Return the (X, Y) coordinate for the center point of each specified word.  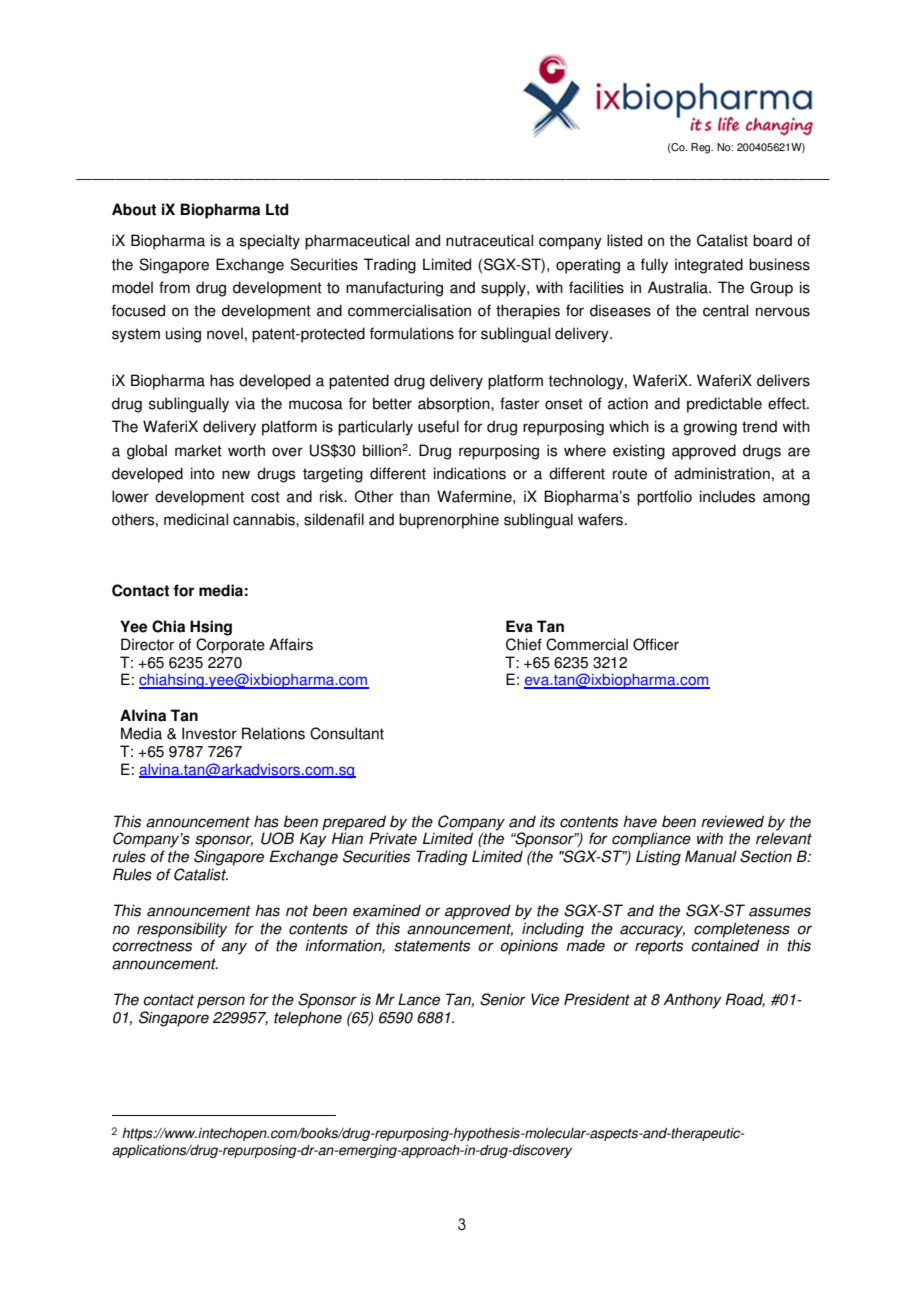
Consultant (347, 733)
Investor (209, 733)
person (221, 1002)
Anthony (692, 1001)
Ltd (277, 209)
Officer (656, 644)
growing (710, 428)
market (198, 450)
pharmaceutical (357, 242)
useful (438, 426)
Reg (702, 148)
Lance (419, 999)
